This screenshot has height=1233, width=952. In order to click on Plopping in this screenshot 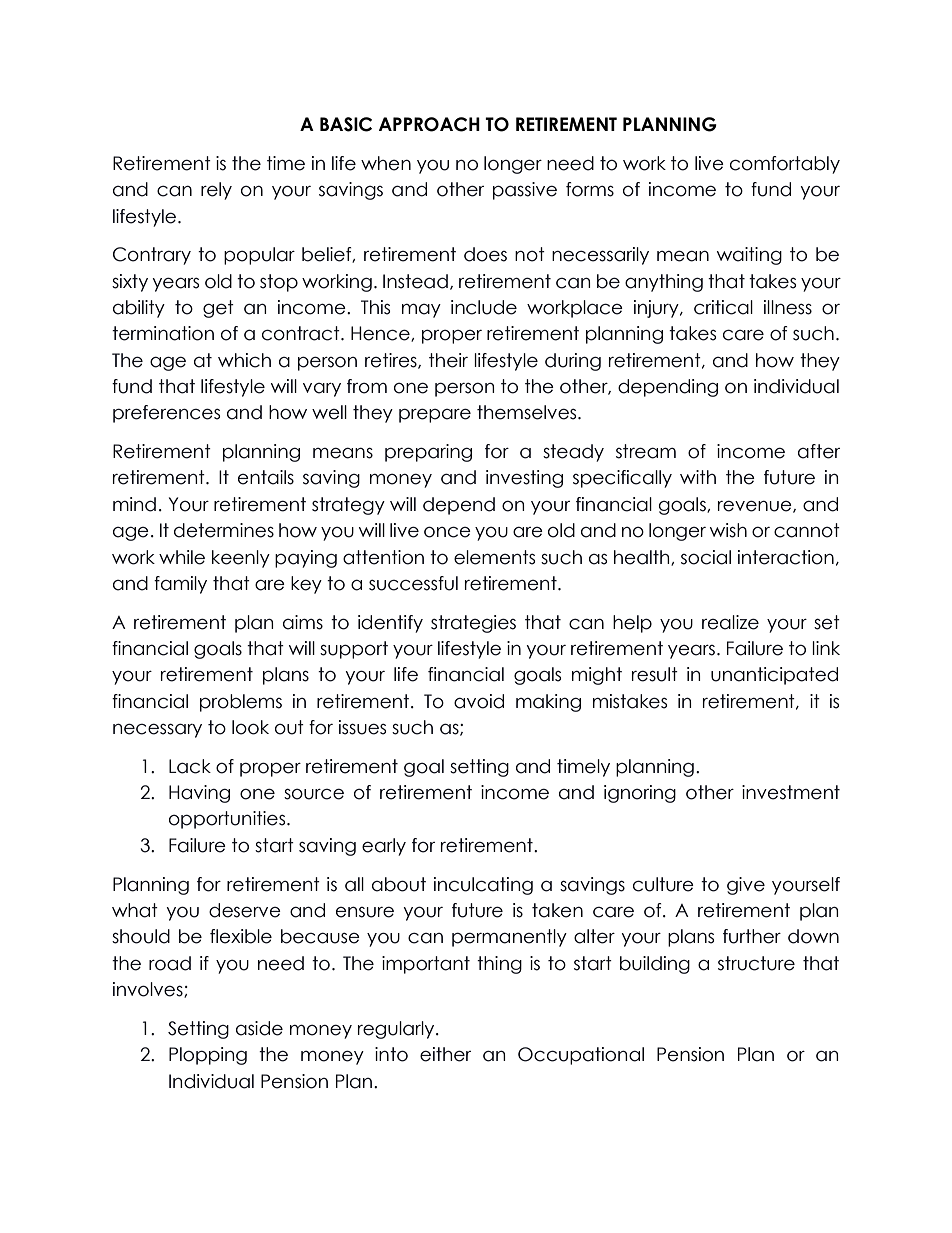, I will do `click(208, 1056)`.
